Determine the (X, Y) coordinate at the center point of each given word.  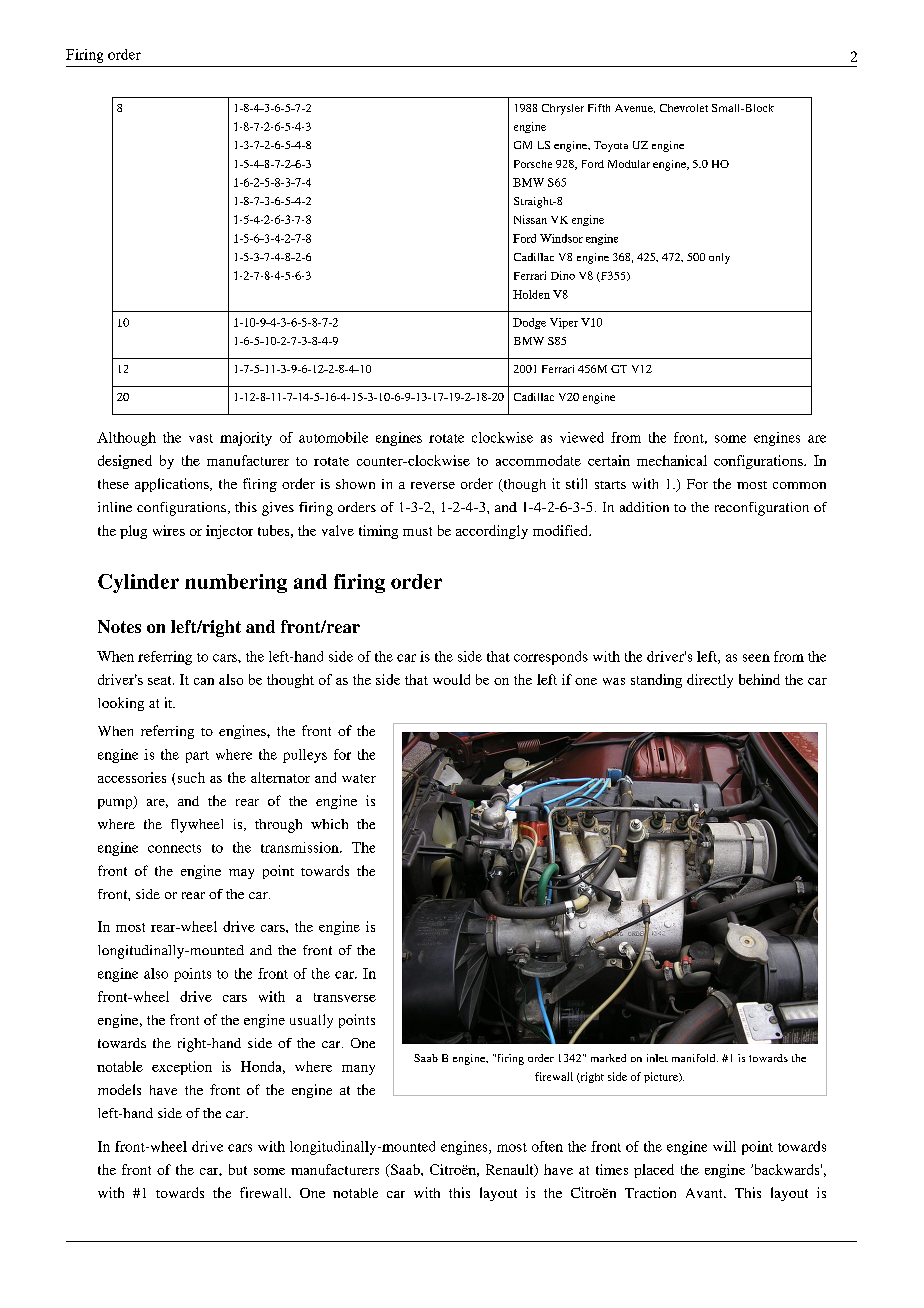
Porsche (533, 164)
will (724, 1146)
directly (710, 681)
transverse (345, 997)
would (451, 679)
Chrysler (563, 109)
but (238, 1169)
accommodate (538, 460)
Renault (511, 1170)
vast (201, 438)
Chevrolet (684, 108)
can (204, 681)
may (241, 874)
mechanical (672, 460)
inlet (657, 1058)
